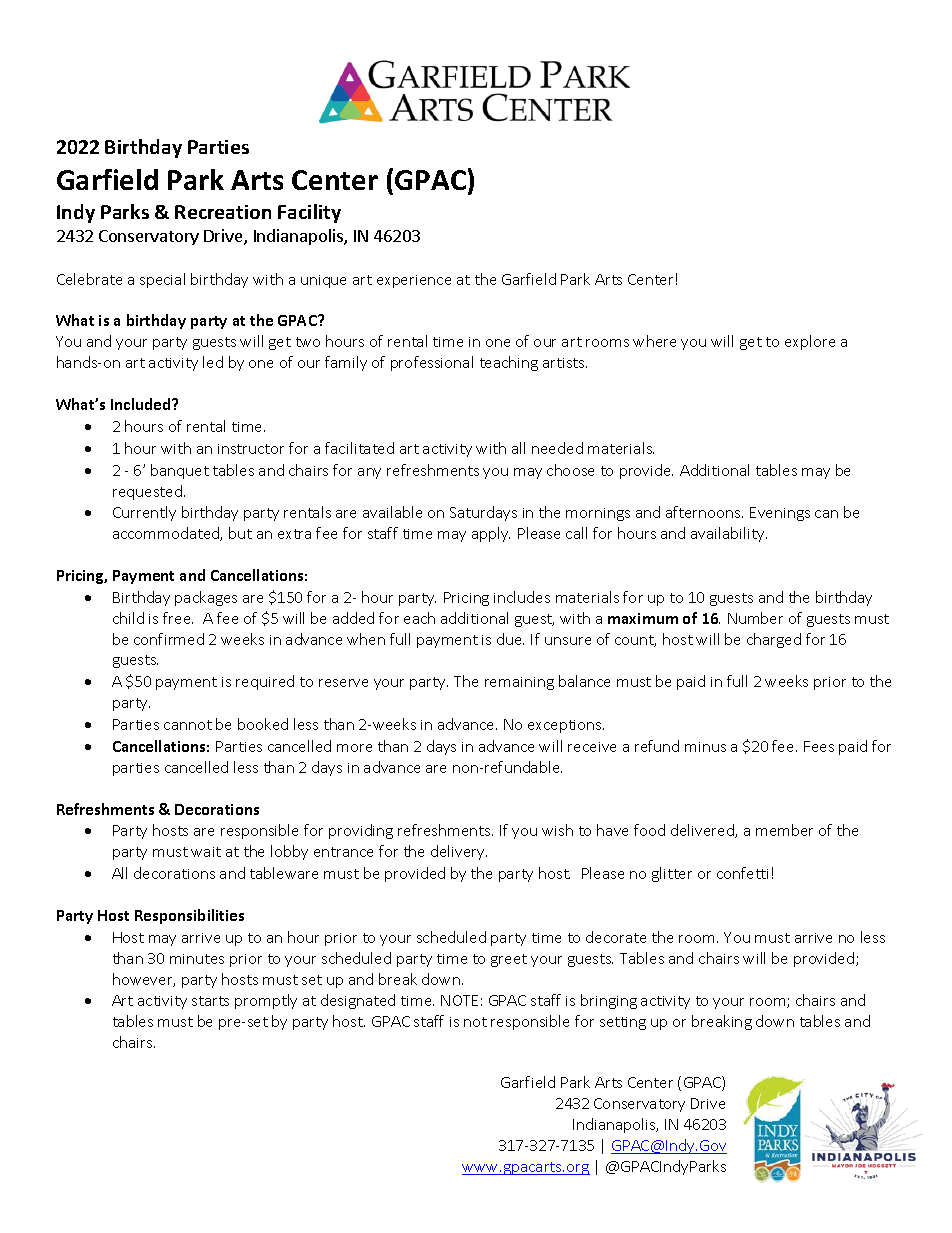  What do you see at coordinates (510, 639) in the screenshot?
I see `due` at bounding box center [510, 639].
